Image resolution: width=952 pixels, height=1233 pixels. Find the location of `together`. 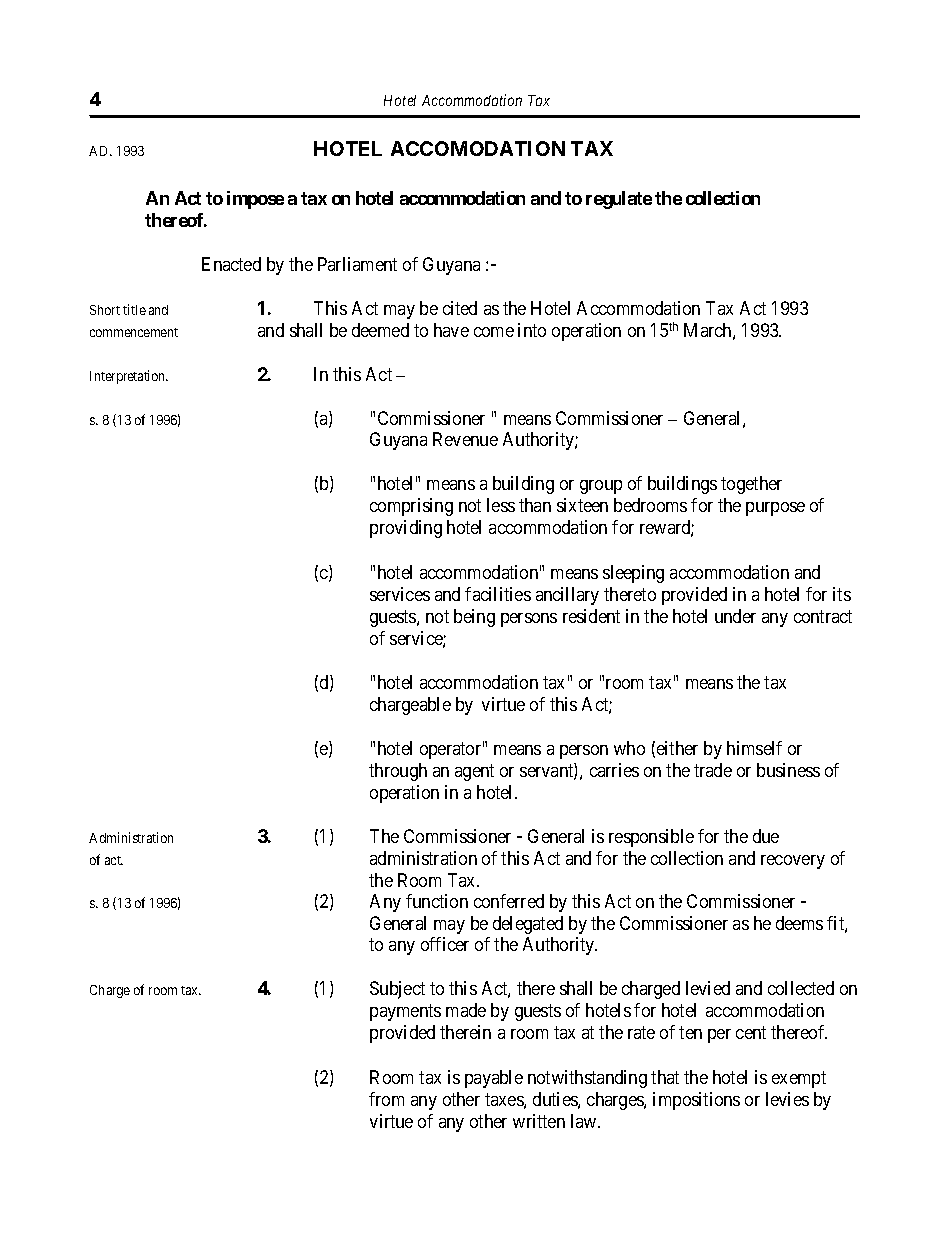

together is located at coordinates (751, 485).
